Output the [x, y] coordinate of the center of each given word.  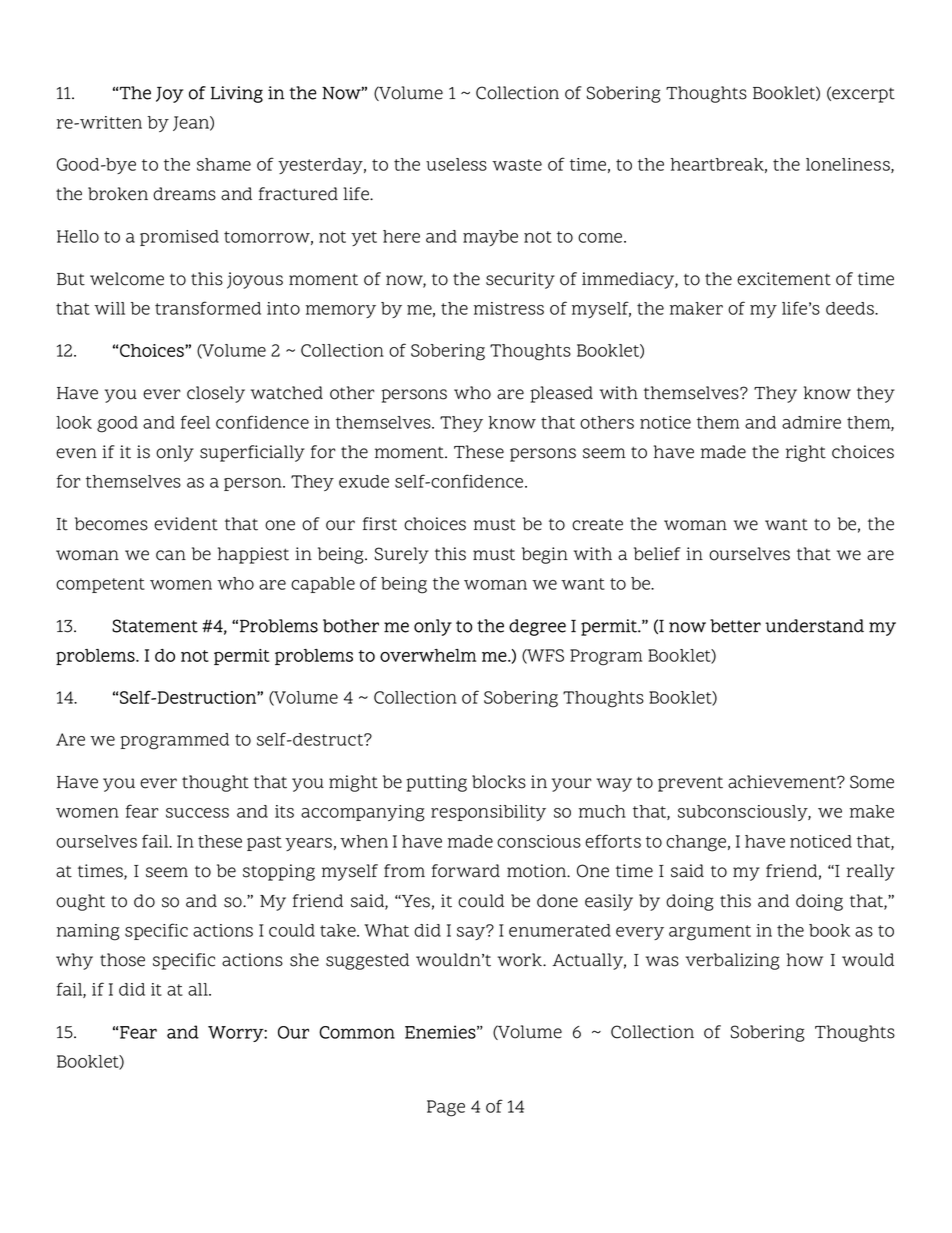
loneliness [849, 165]
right [806, 453]
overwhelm [428, 655]
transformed [208, 308]
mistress [509, 308]
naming [88, 932]
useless [456, 164]
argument [710, 933]
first [380, 524]
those [122, 960]
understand [814, 626]
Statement [155, 626]
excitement [784, 279]
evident [186, 524]
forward [466, 871]
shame [224, 164]
